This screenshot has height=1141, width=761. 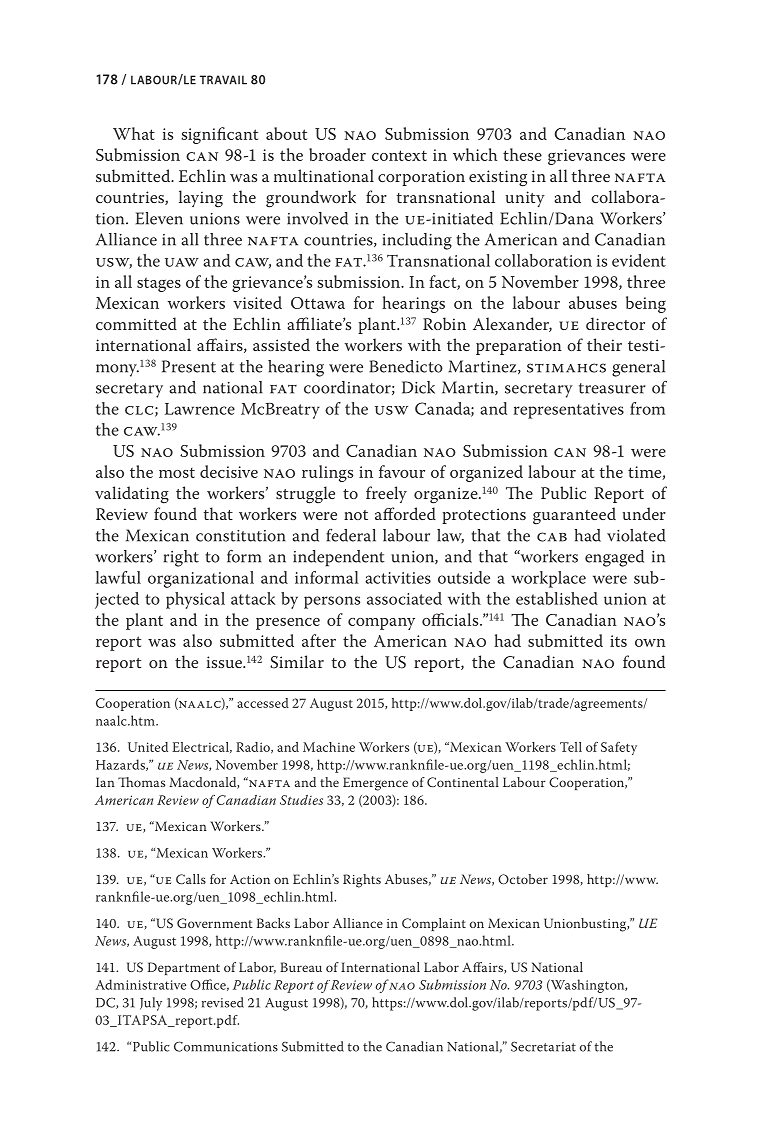 I want to click on significant, so click(x=219, y=135).
